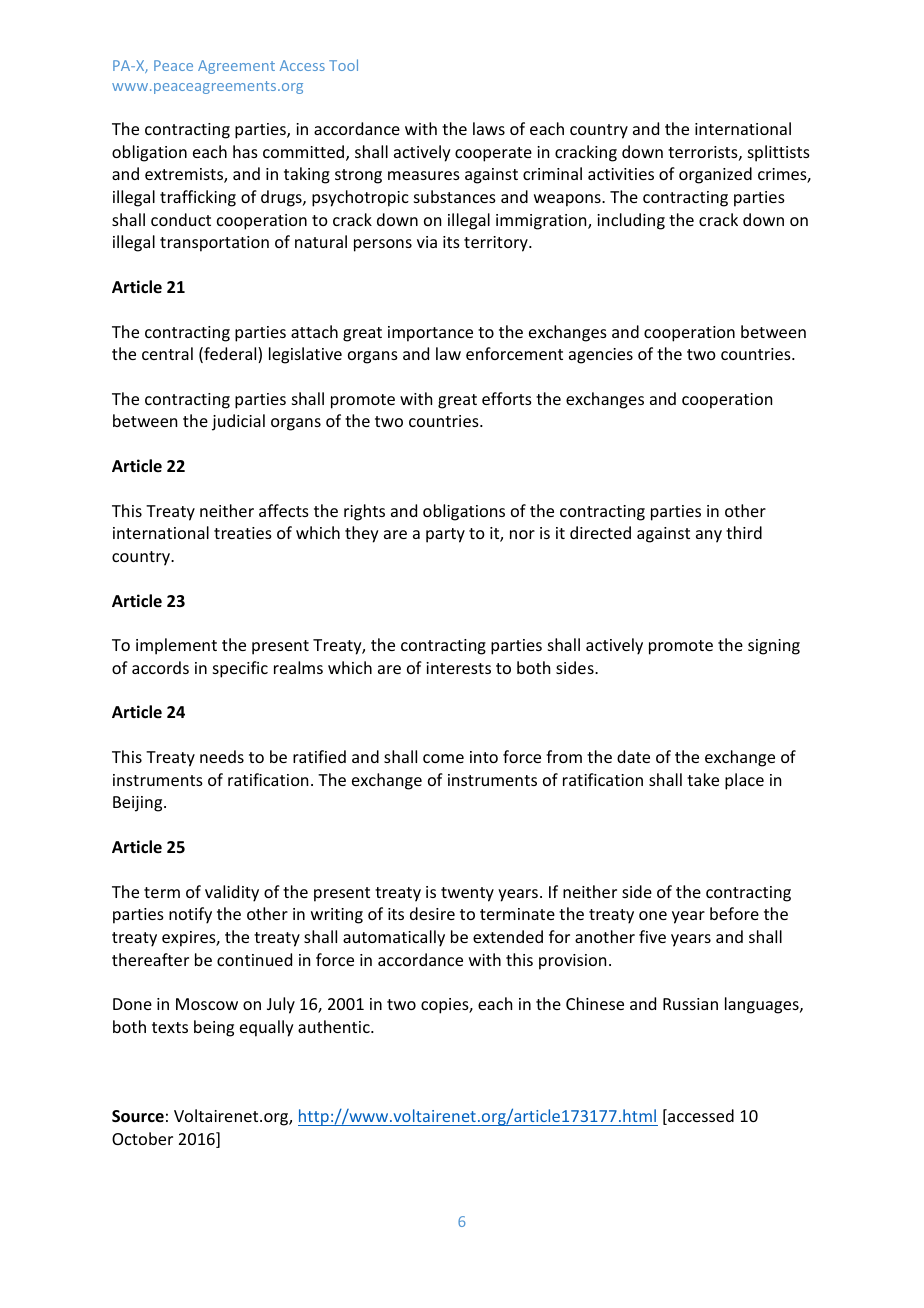 This page has height=1308, width=924. What do you see at coordinates (335, 1026) in the page?
I see `authentic` at bounding box center [335, 1026].
